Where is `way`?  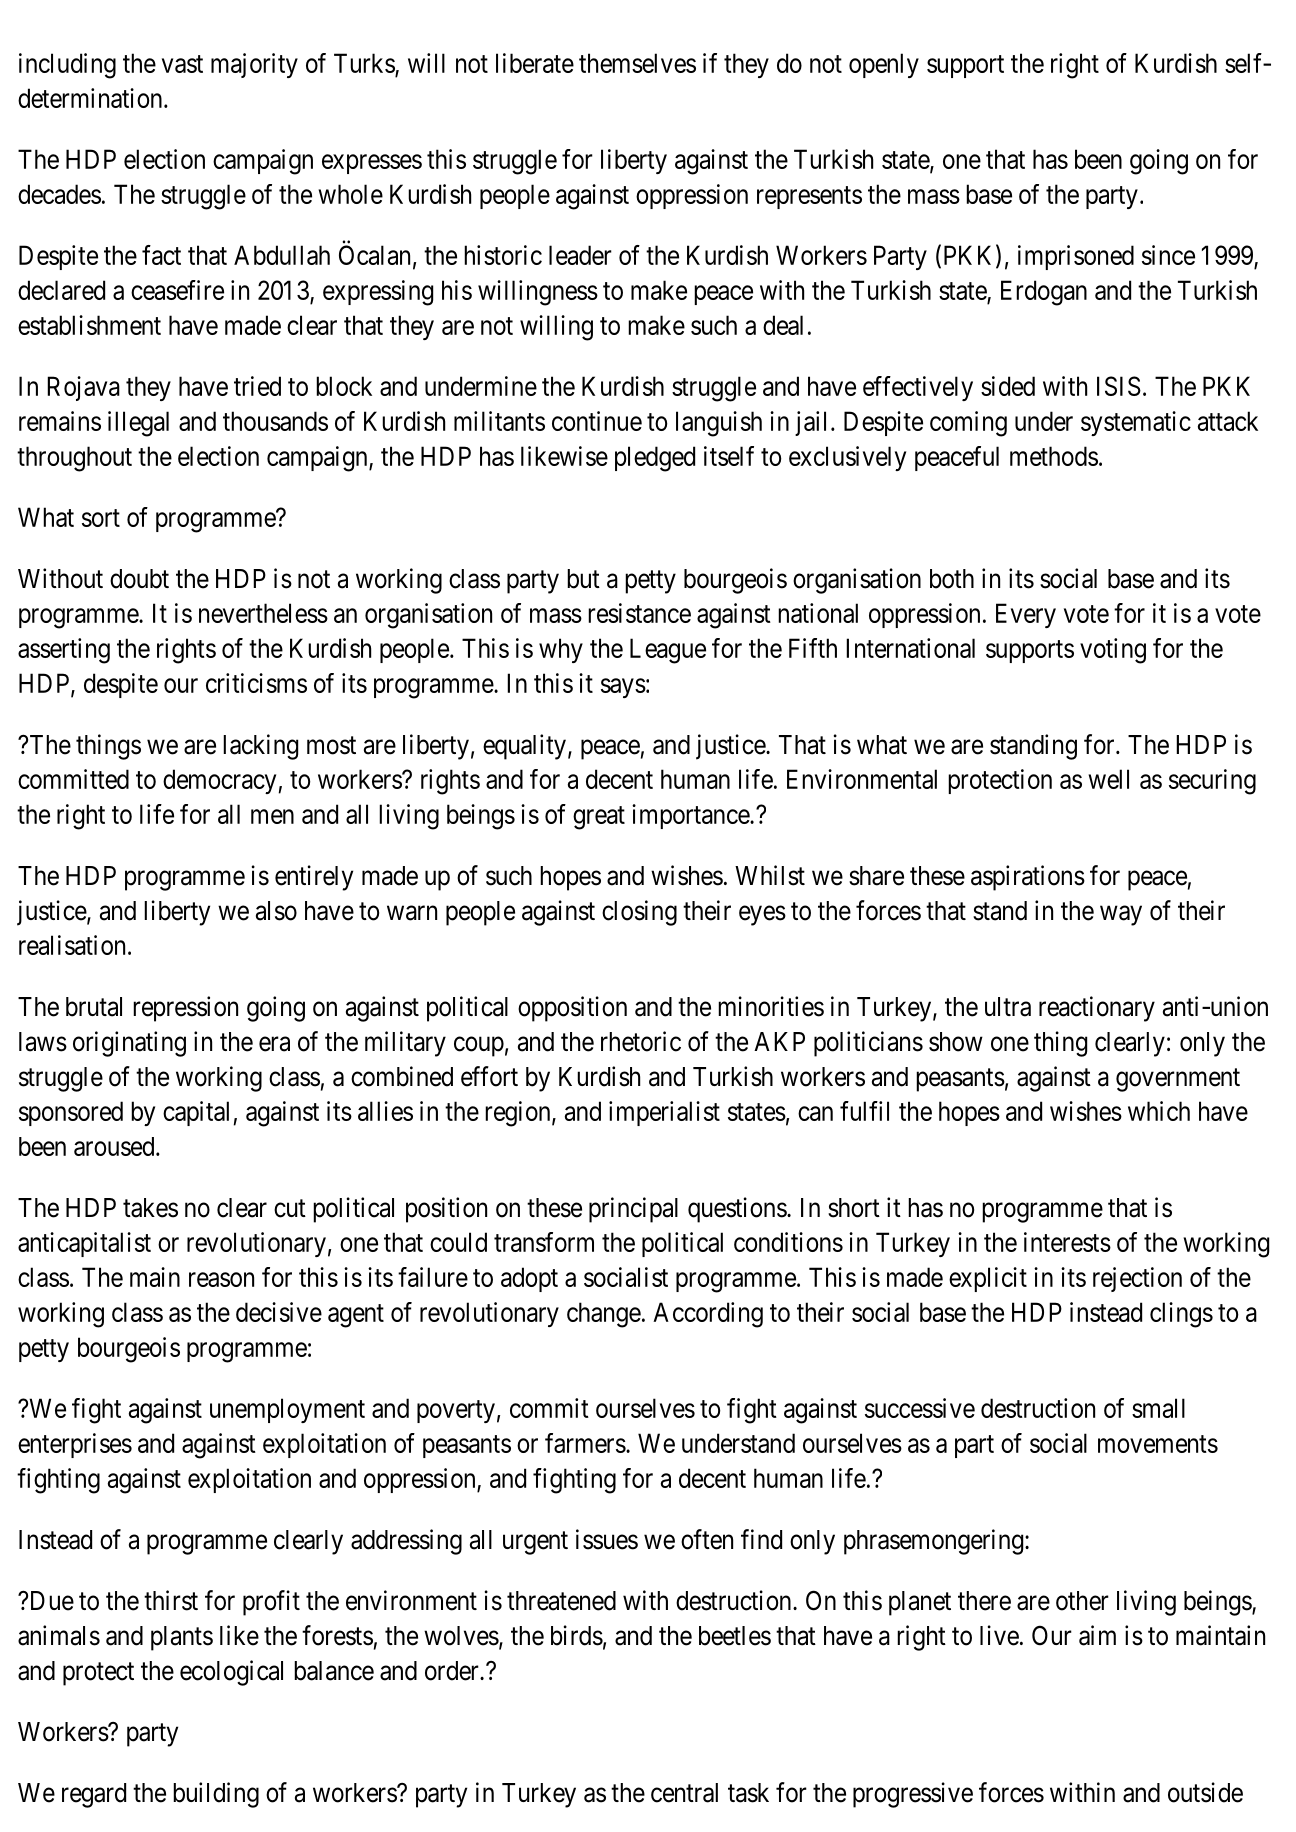
way is located at coordinates (1121, 915).
